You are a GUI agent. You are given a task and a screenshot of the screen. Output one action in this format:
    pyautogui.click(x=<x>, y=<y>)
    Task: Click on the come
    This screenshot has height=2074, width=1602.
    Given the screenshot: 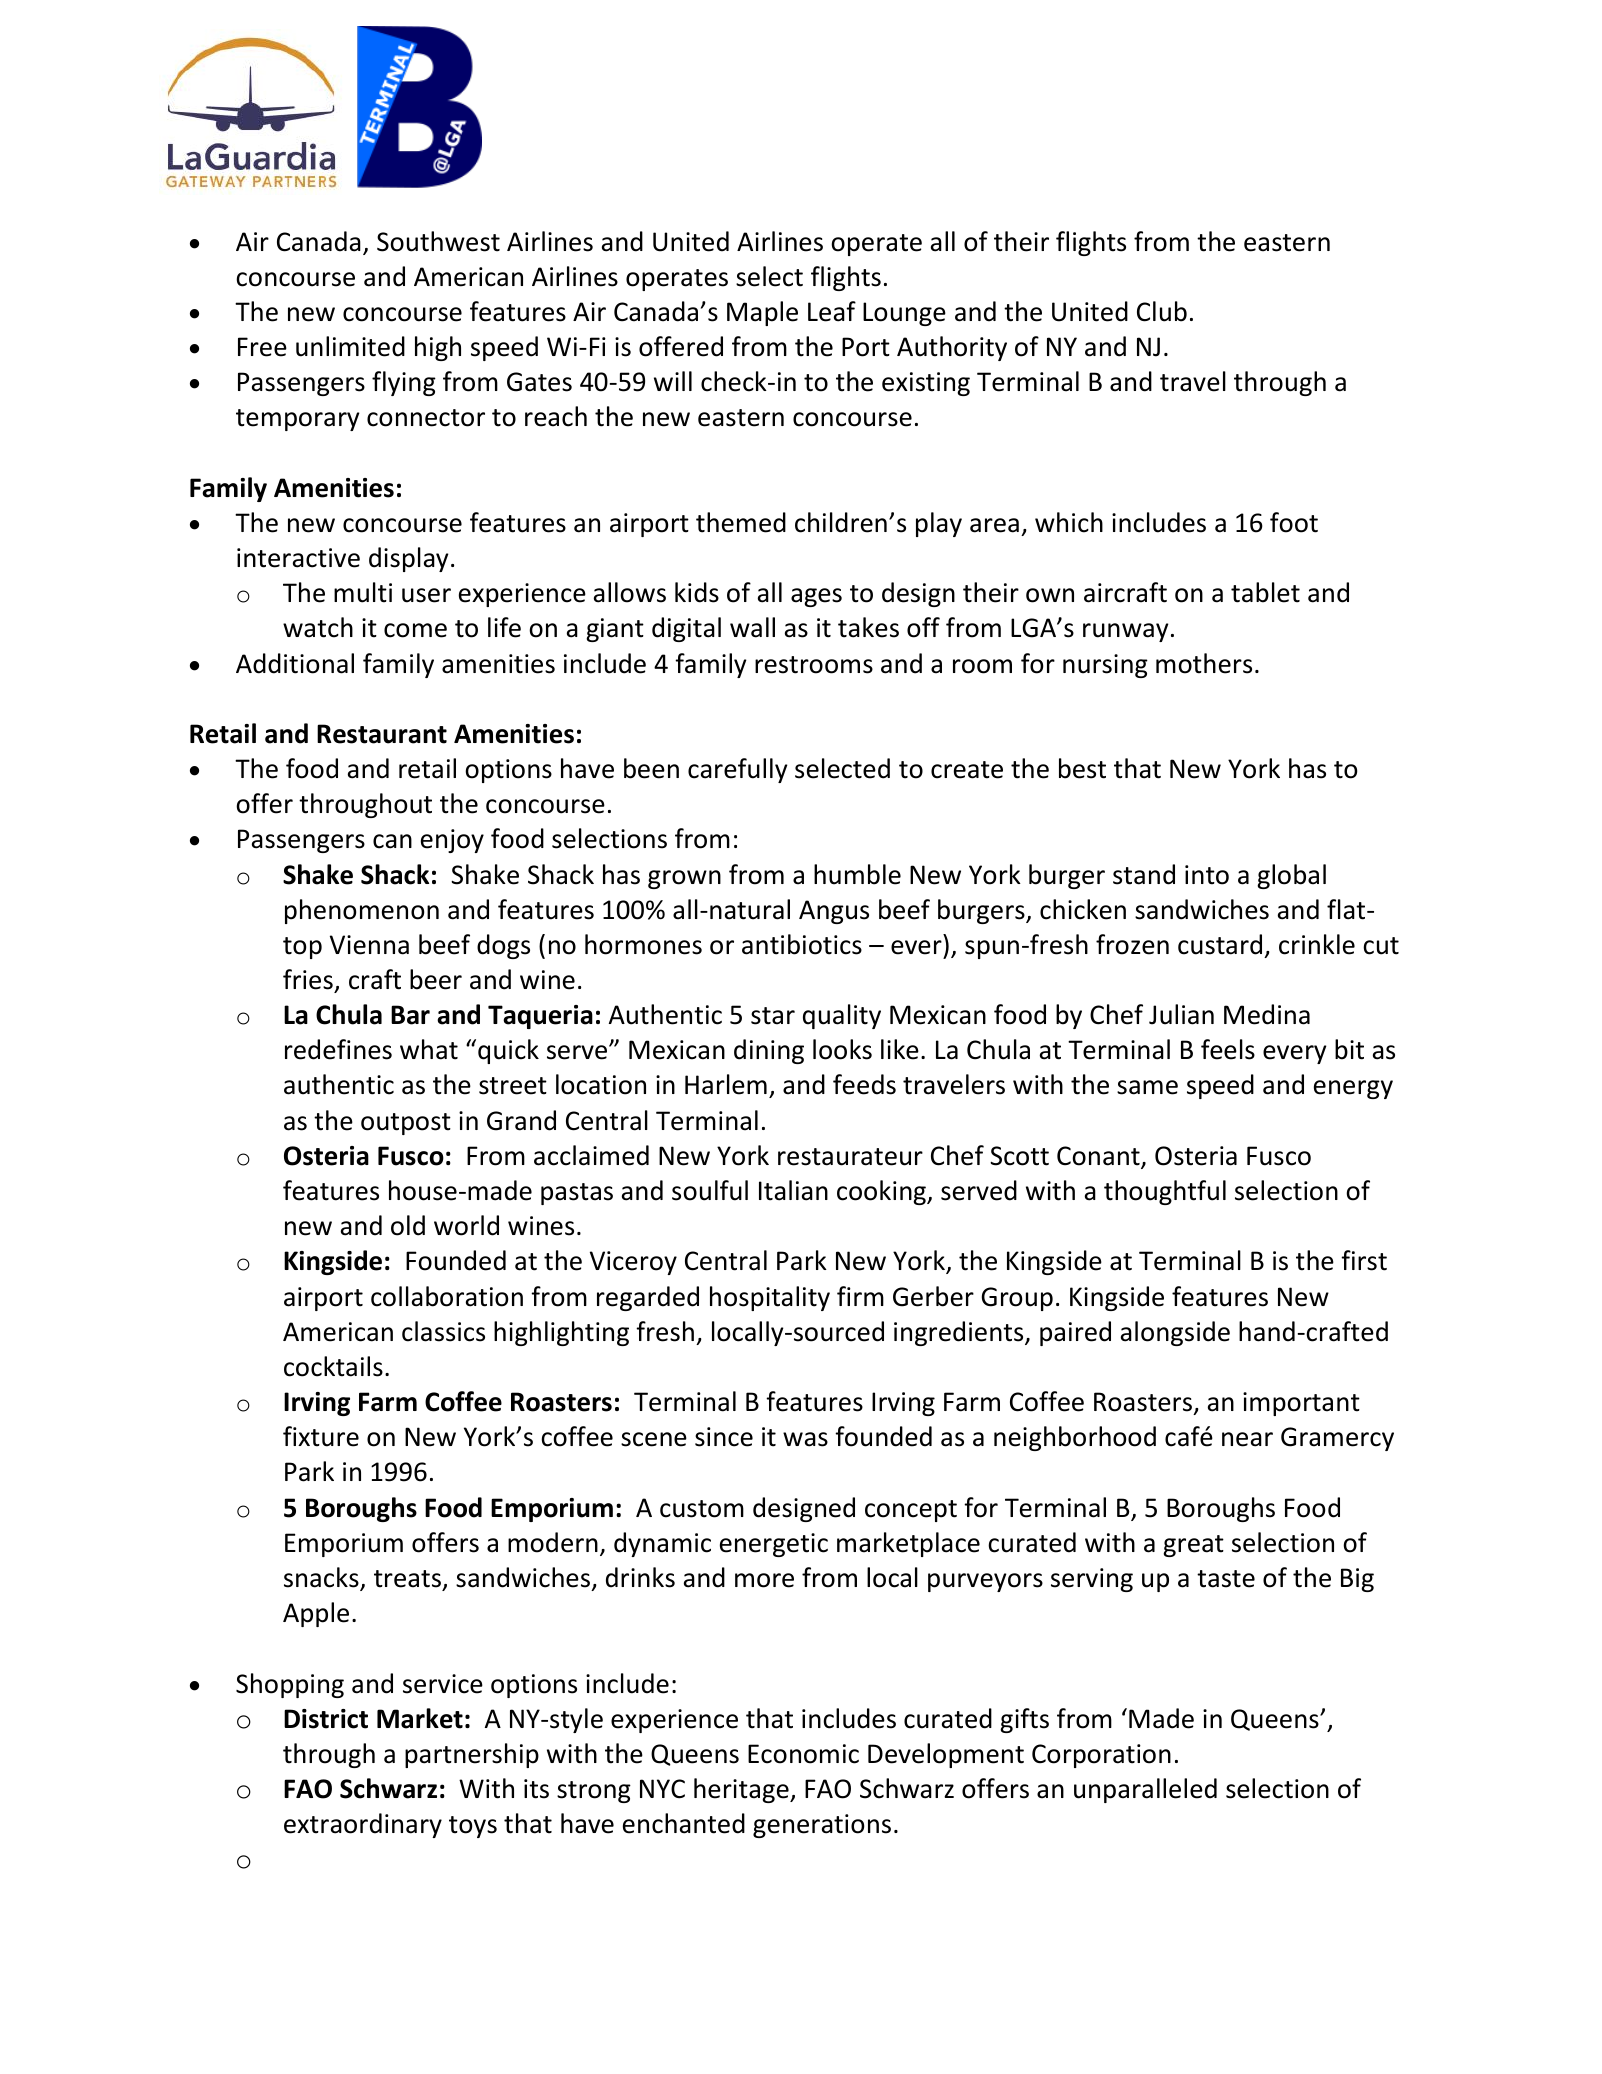 What is the action you would take?
    pyautogui.click(x=415, y=630)
